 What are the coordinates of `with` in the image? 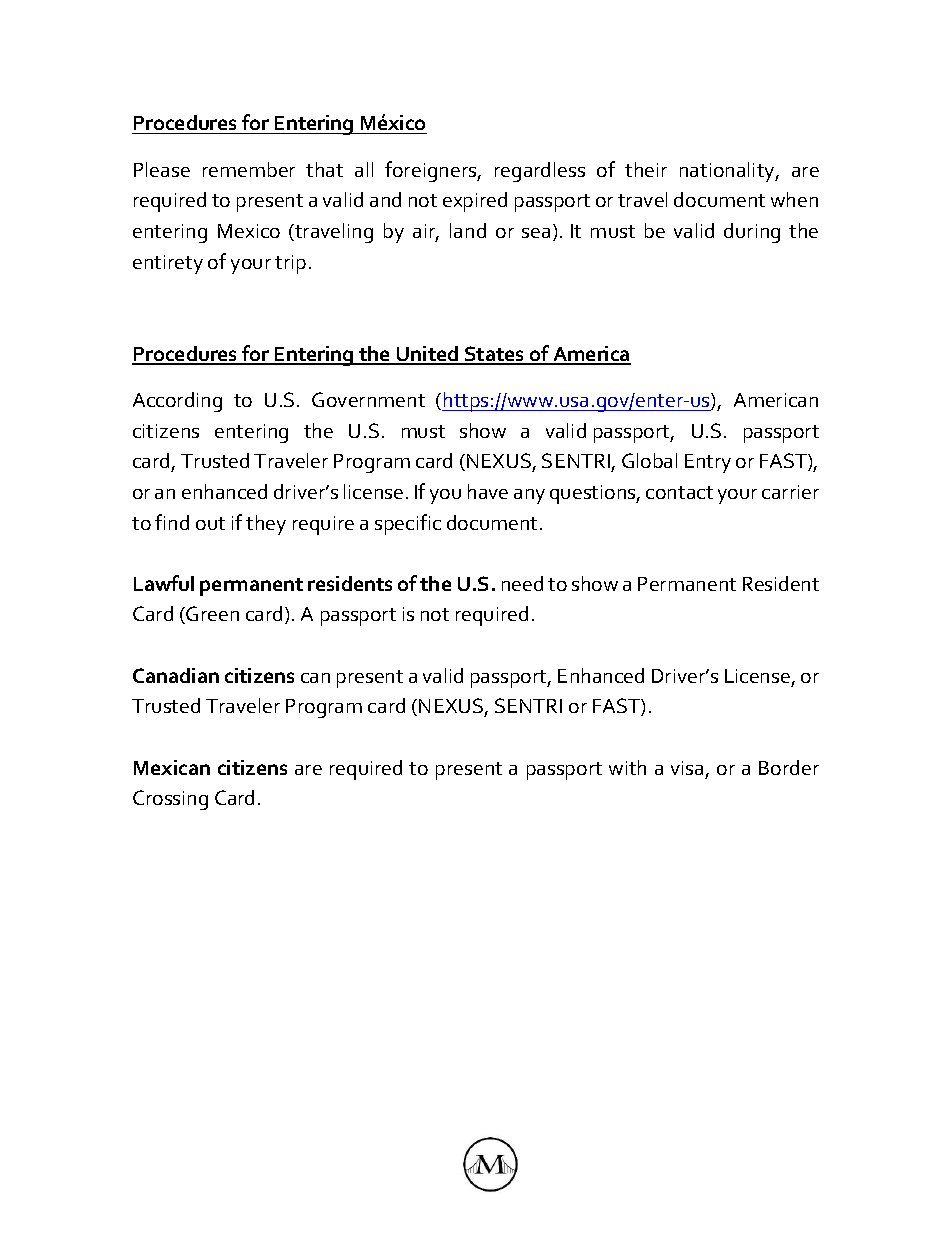 It's located at (627, 767).
